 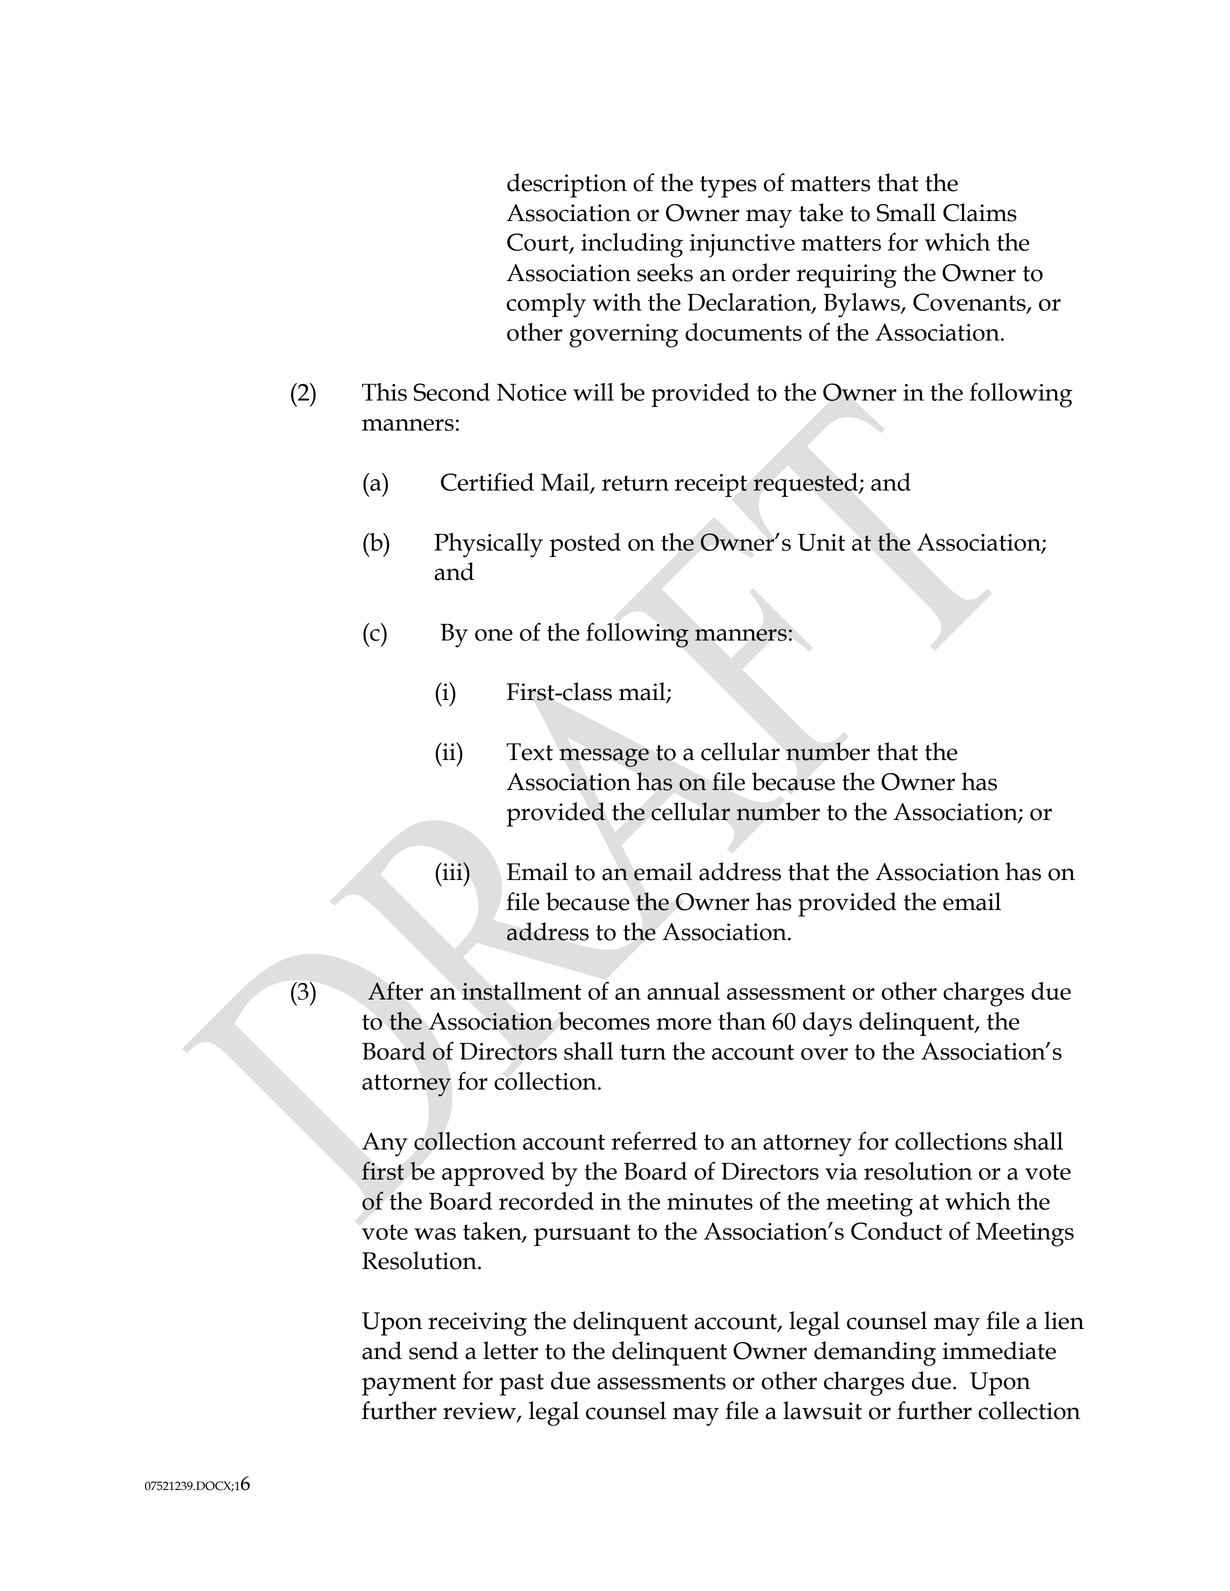 What do you see at coordinates (433, 1350) in the screenshot?
I see `send` at bounding box center [433, 1350].
